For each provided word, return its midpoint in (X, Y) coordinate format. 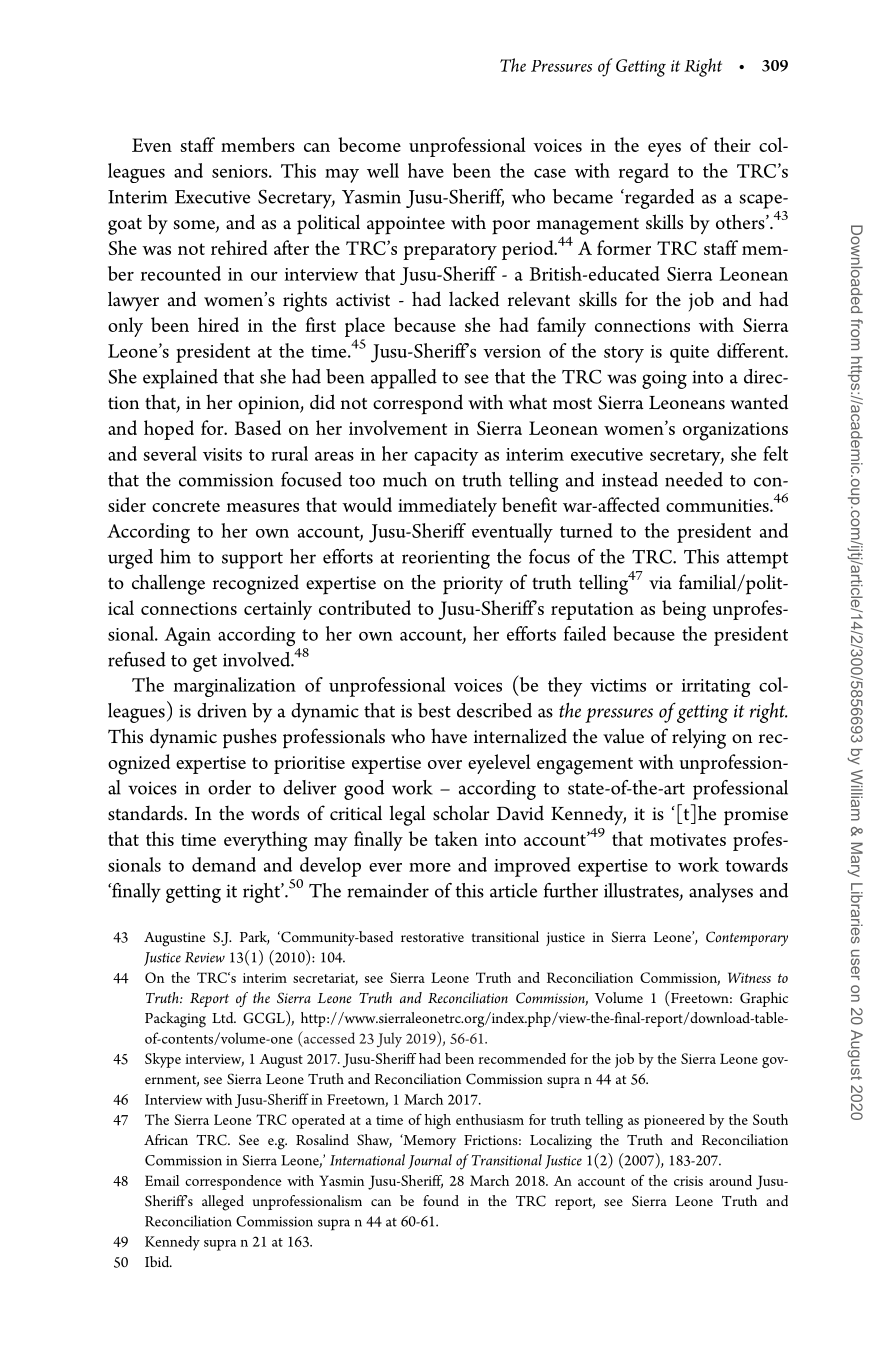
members (258, 144)
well (383, 170)
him (175, 556)
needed (694, 479)
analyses (721, 893)
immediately (447, 507)
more (430, 867)
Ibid (158, 1261)
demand (224, 864)
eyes (664, 150)
